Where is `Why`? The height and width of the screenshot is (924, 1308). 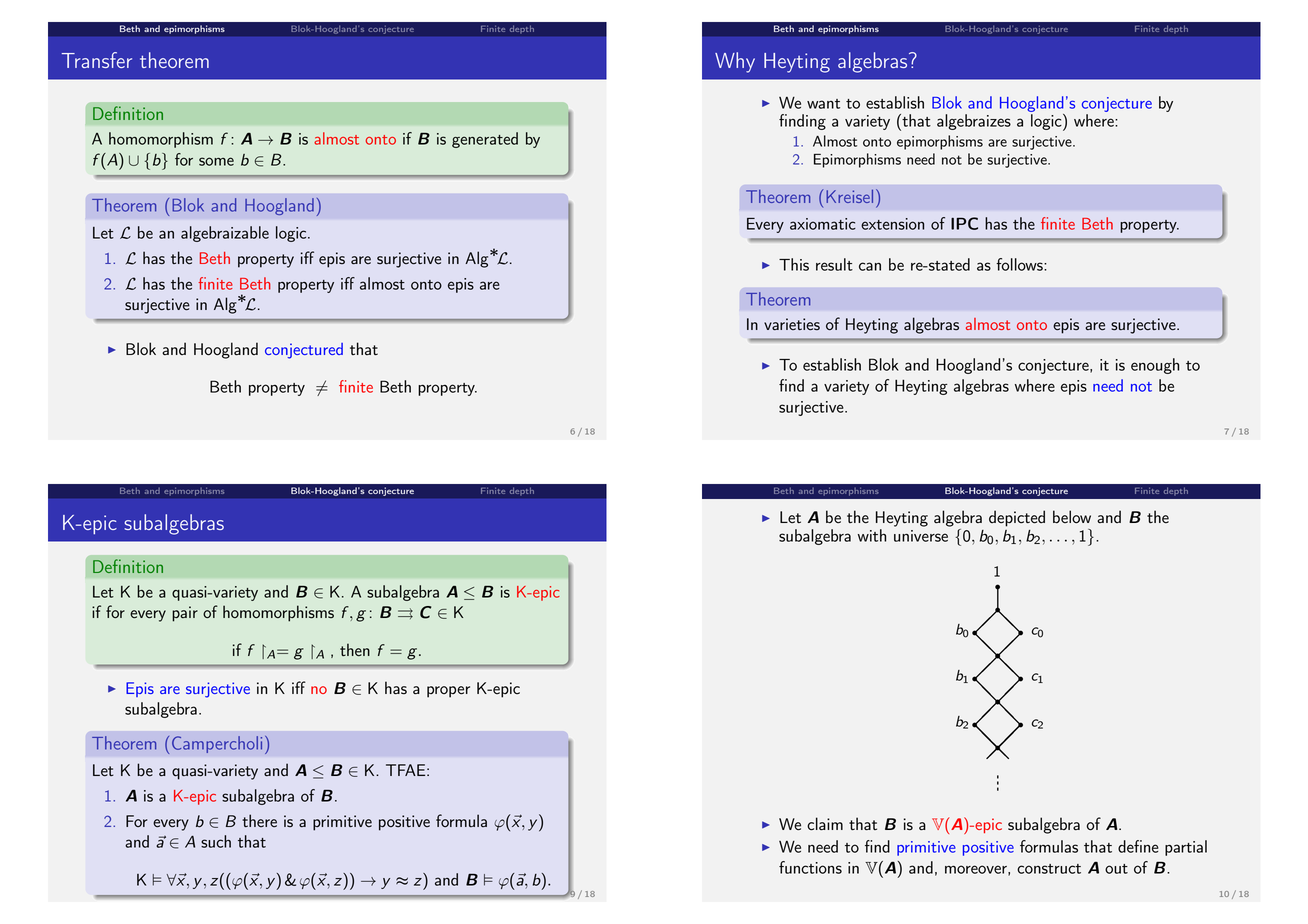 Why is located at coordinates (735, 62).
